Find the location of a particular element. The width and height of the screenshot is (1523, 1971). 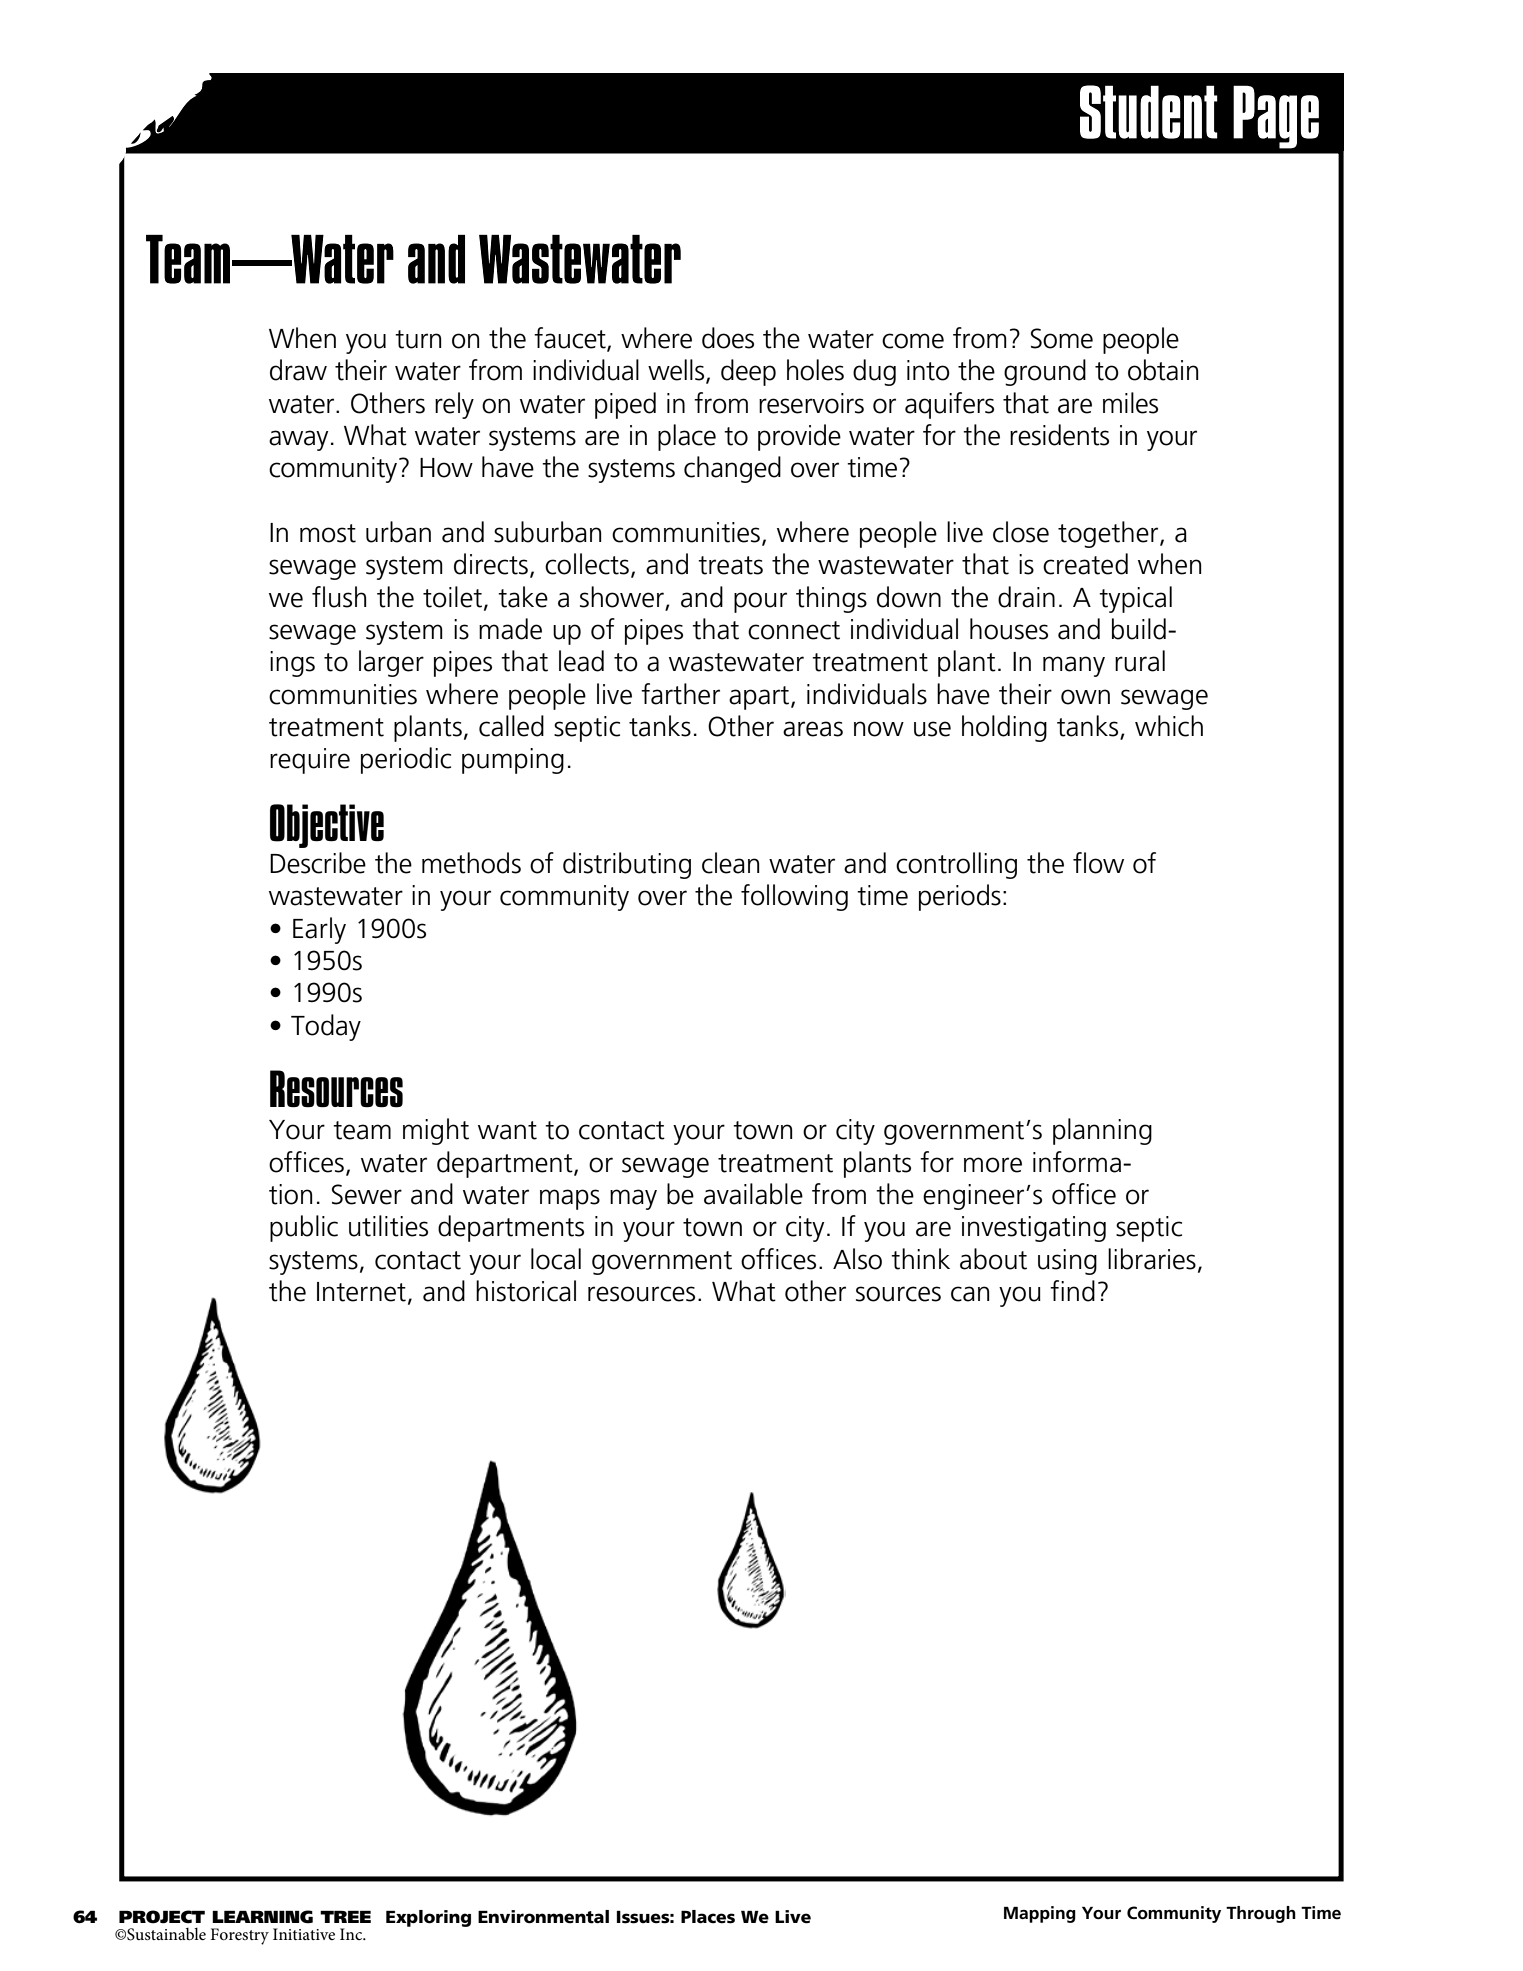

does is located at coordinates (728, 338).
